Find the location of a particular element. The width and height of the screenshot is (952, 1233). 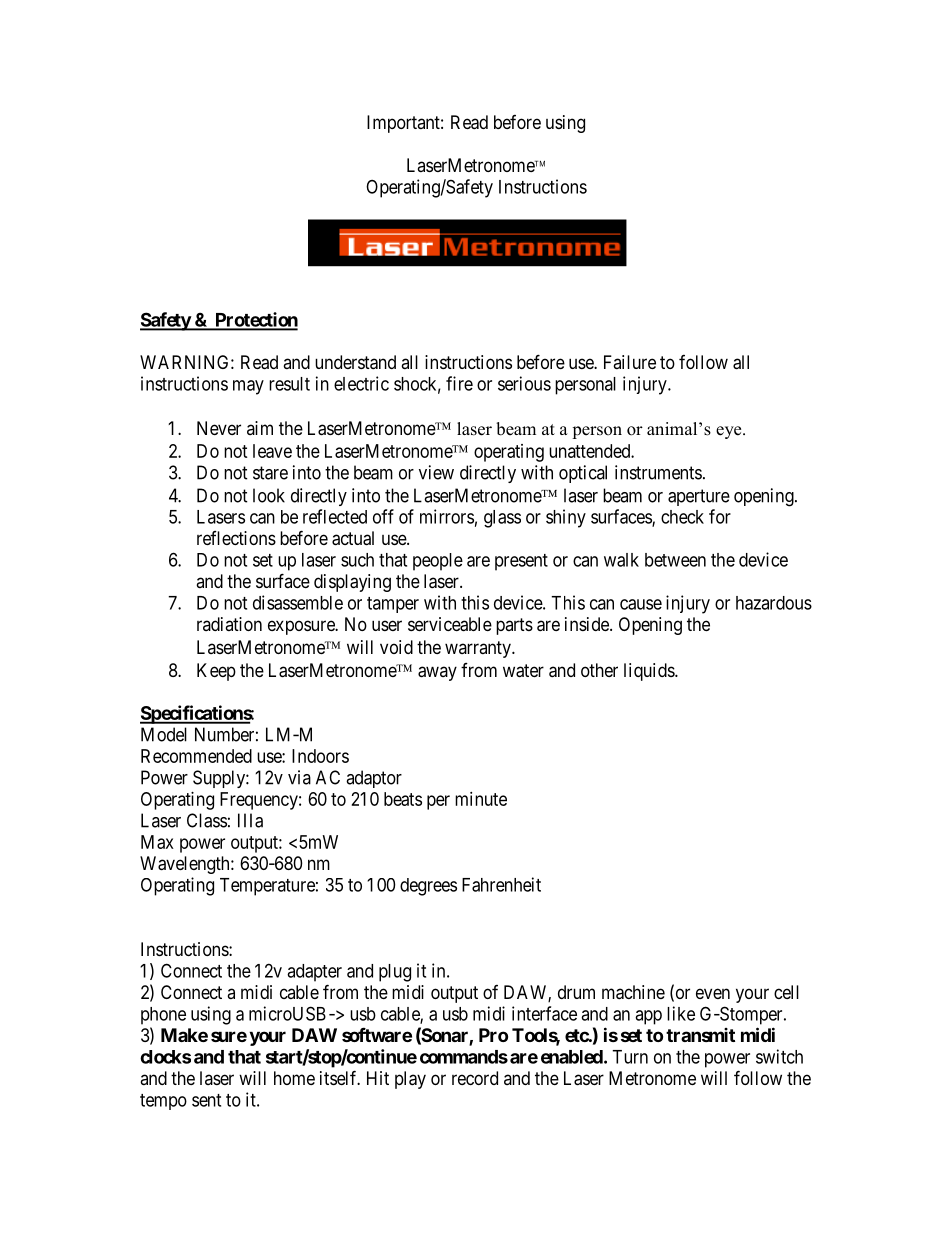

between is located at coordinates (675, 560).
